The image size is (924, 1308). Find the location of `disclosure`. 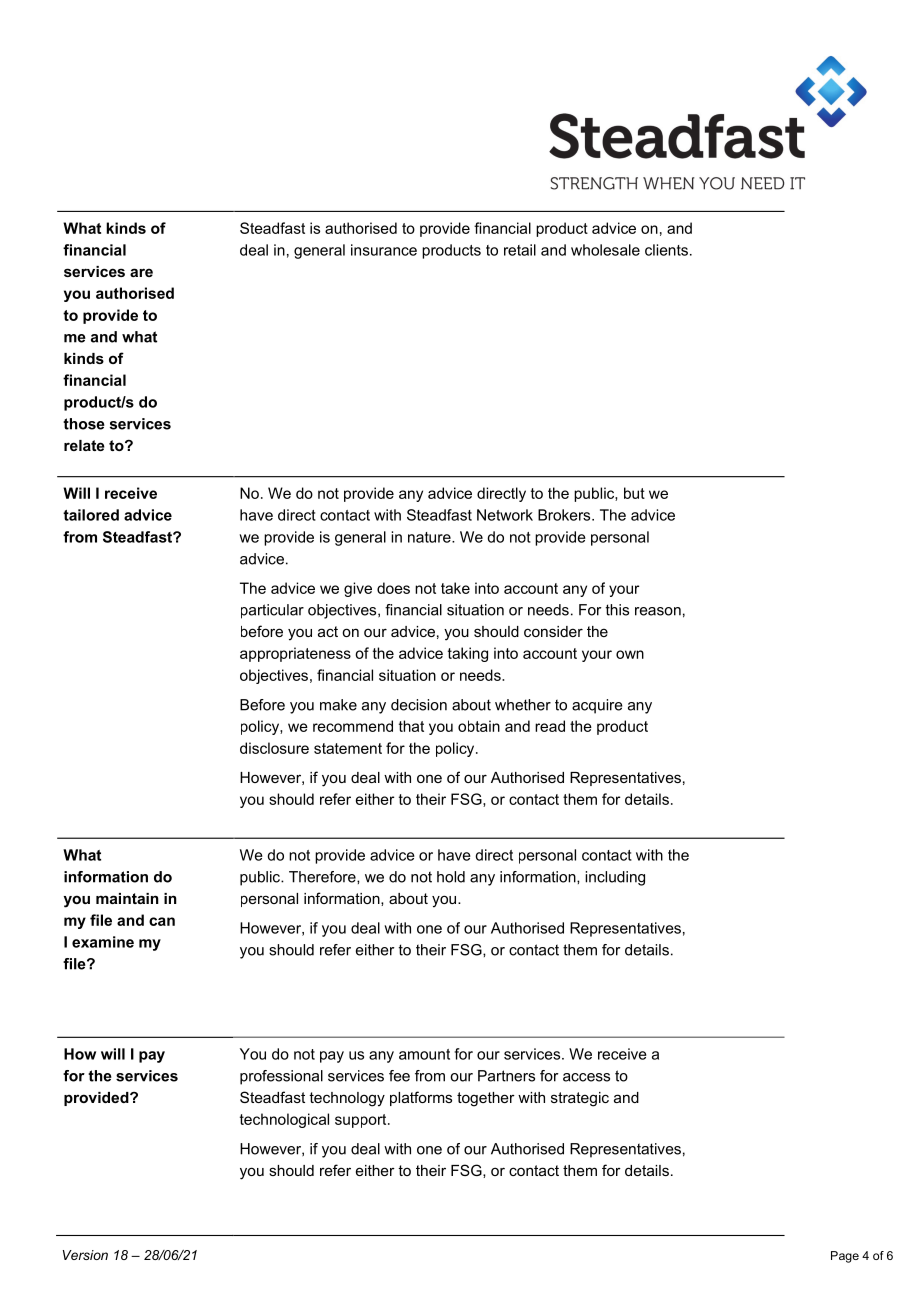

disclosure is located at coordinates (274, 748).
